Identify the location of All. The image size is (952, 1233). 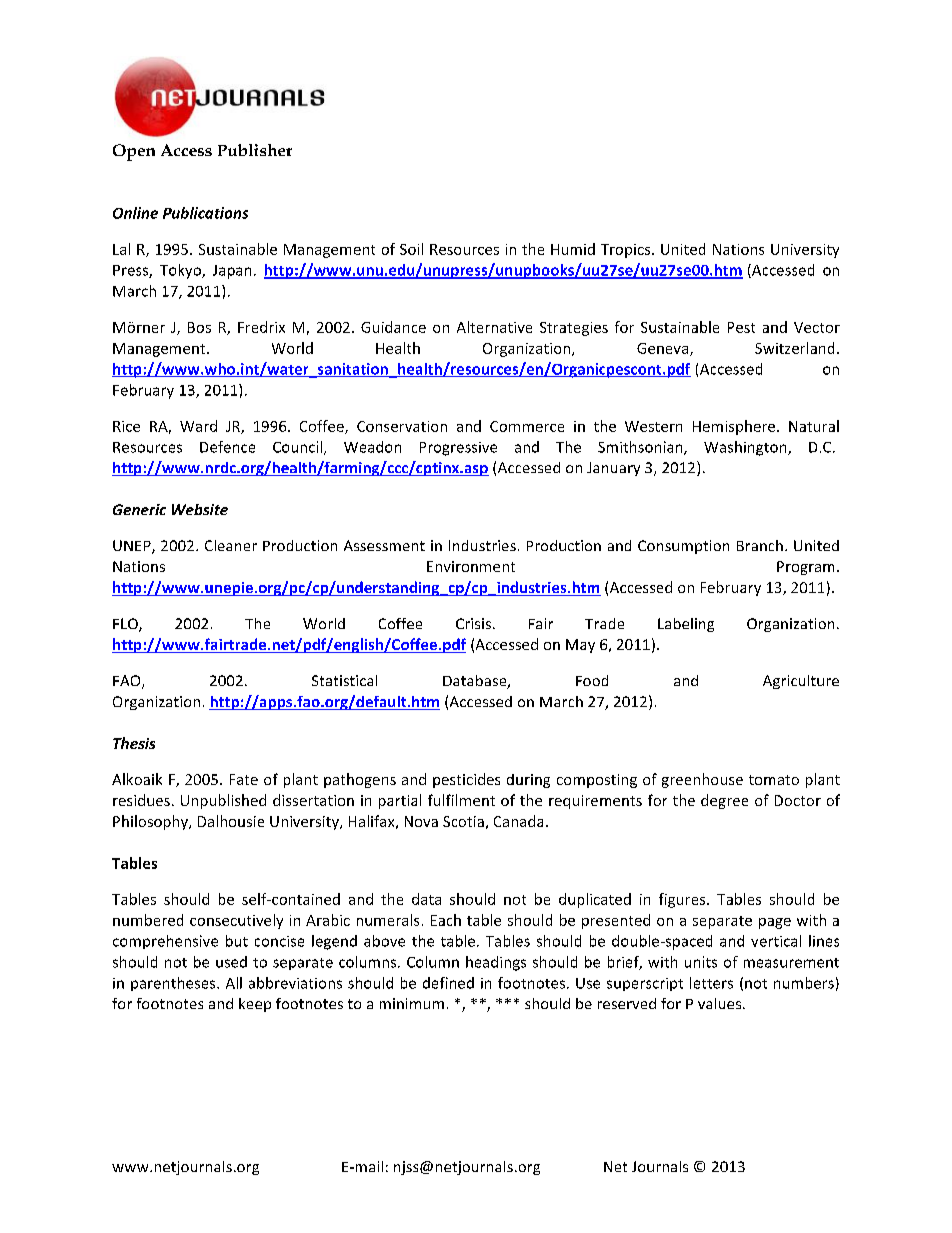
(234, 983).
